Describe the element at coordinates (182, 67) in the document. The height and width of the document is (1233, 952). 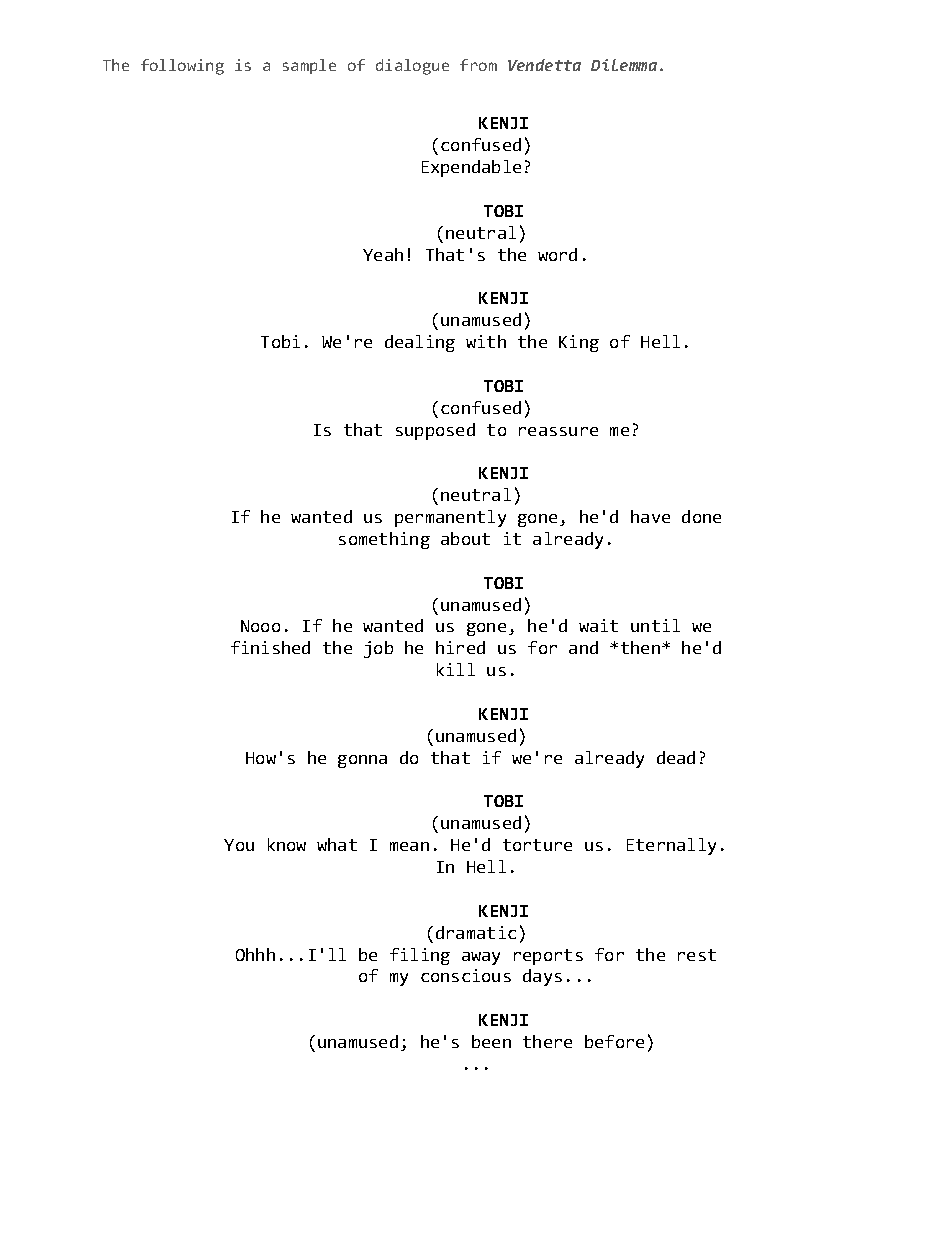
I see `following` at that location.
